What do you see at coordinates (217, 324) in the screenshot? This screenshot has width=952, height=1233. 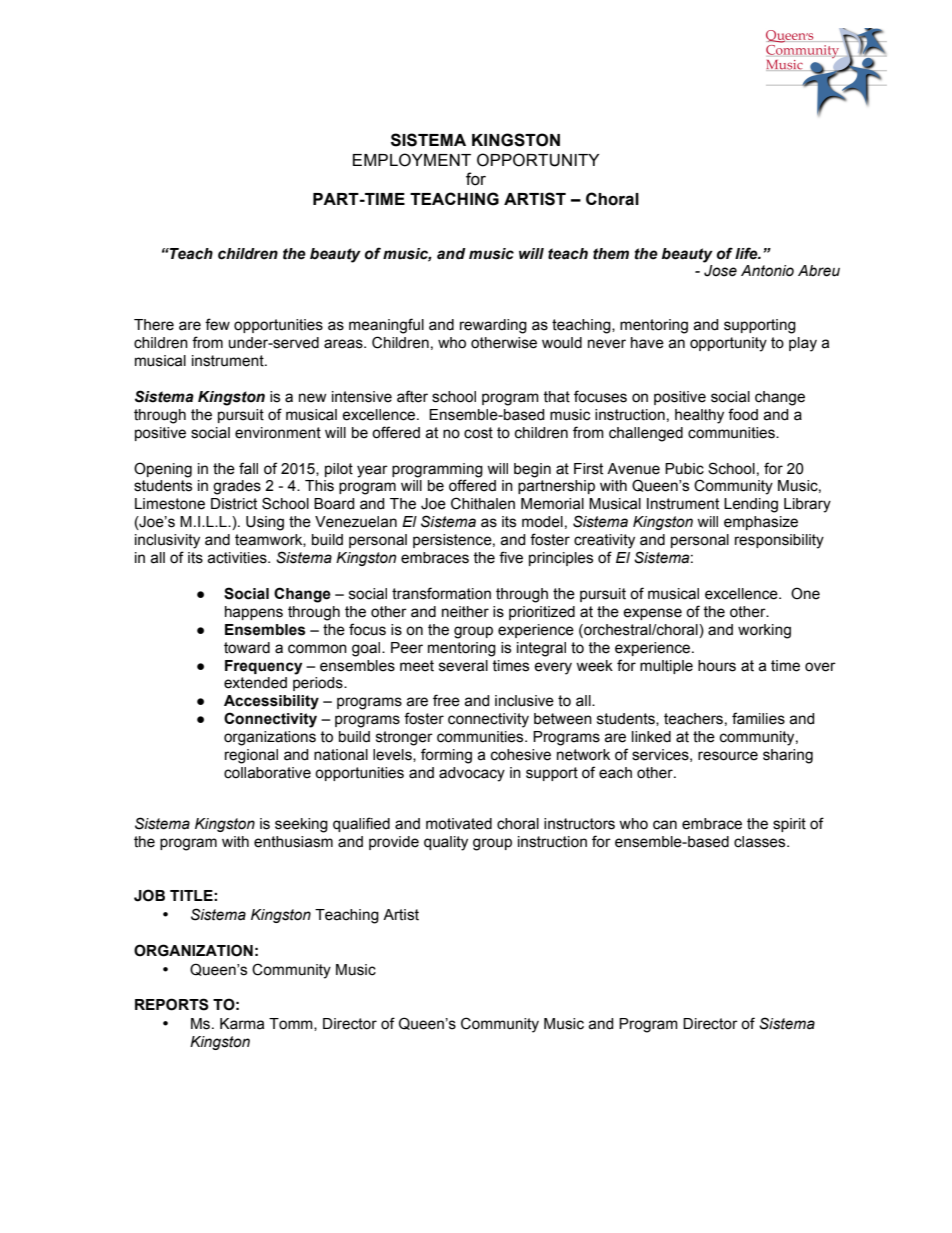 I see `few` at bounding box center [217, 324].
